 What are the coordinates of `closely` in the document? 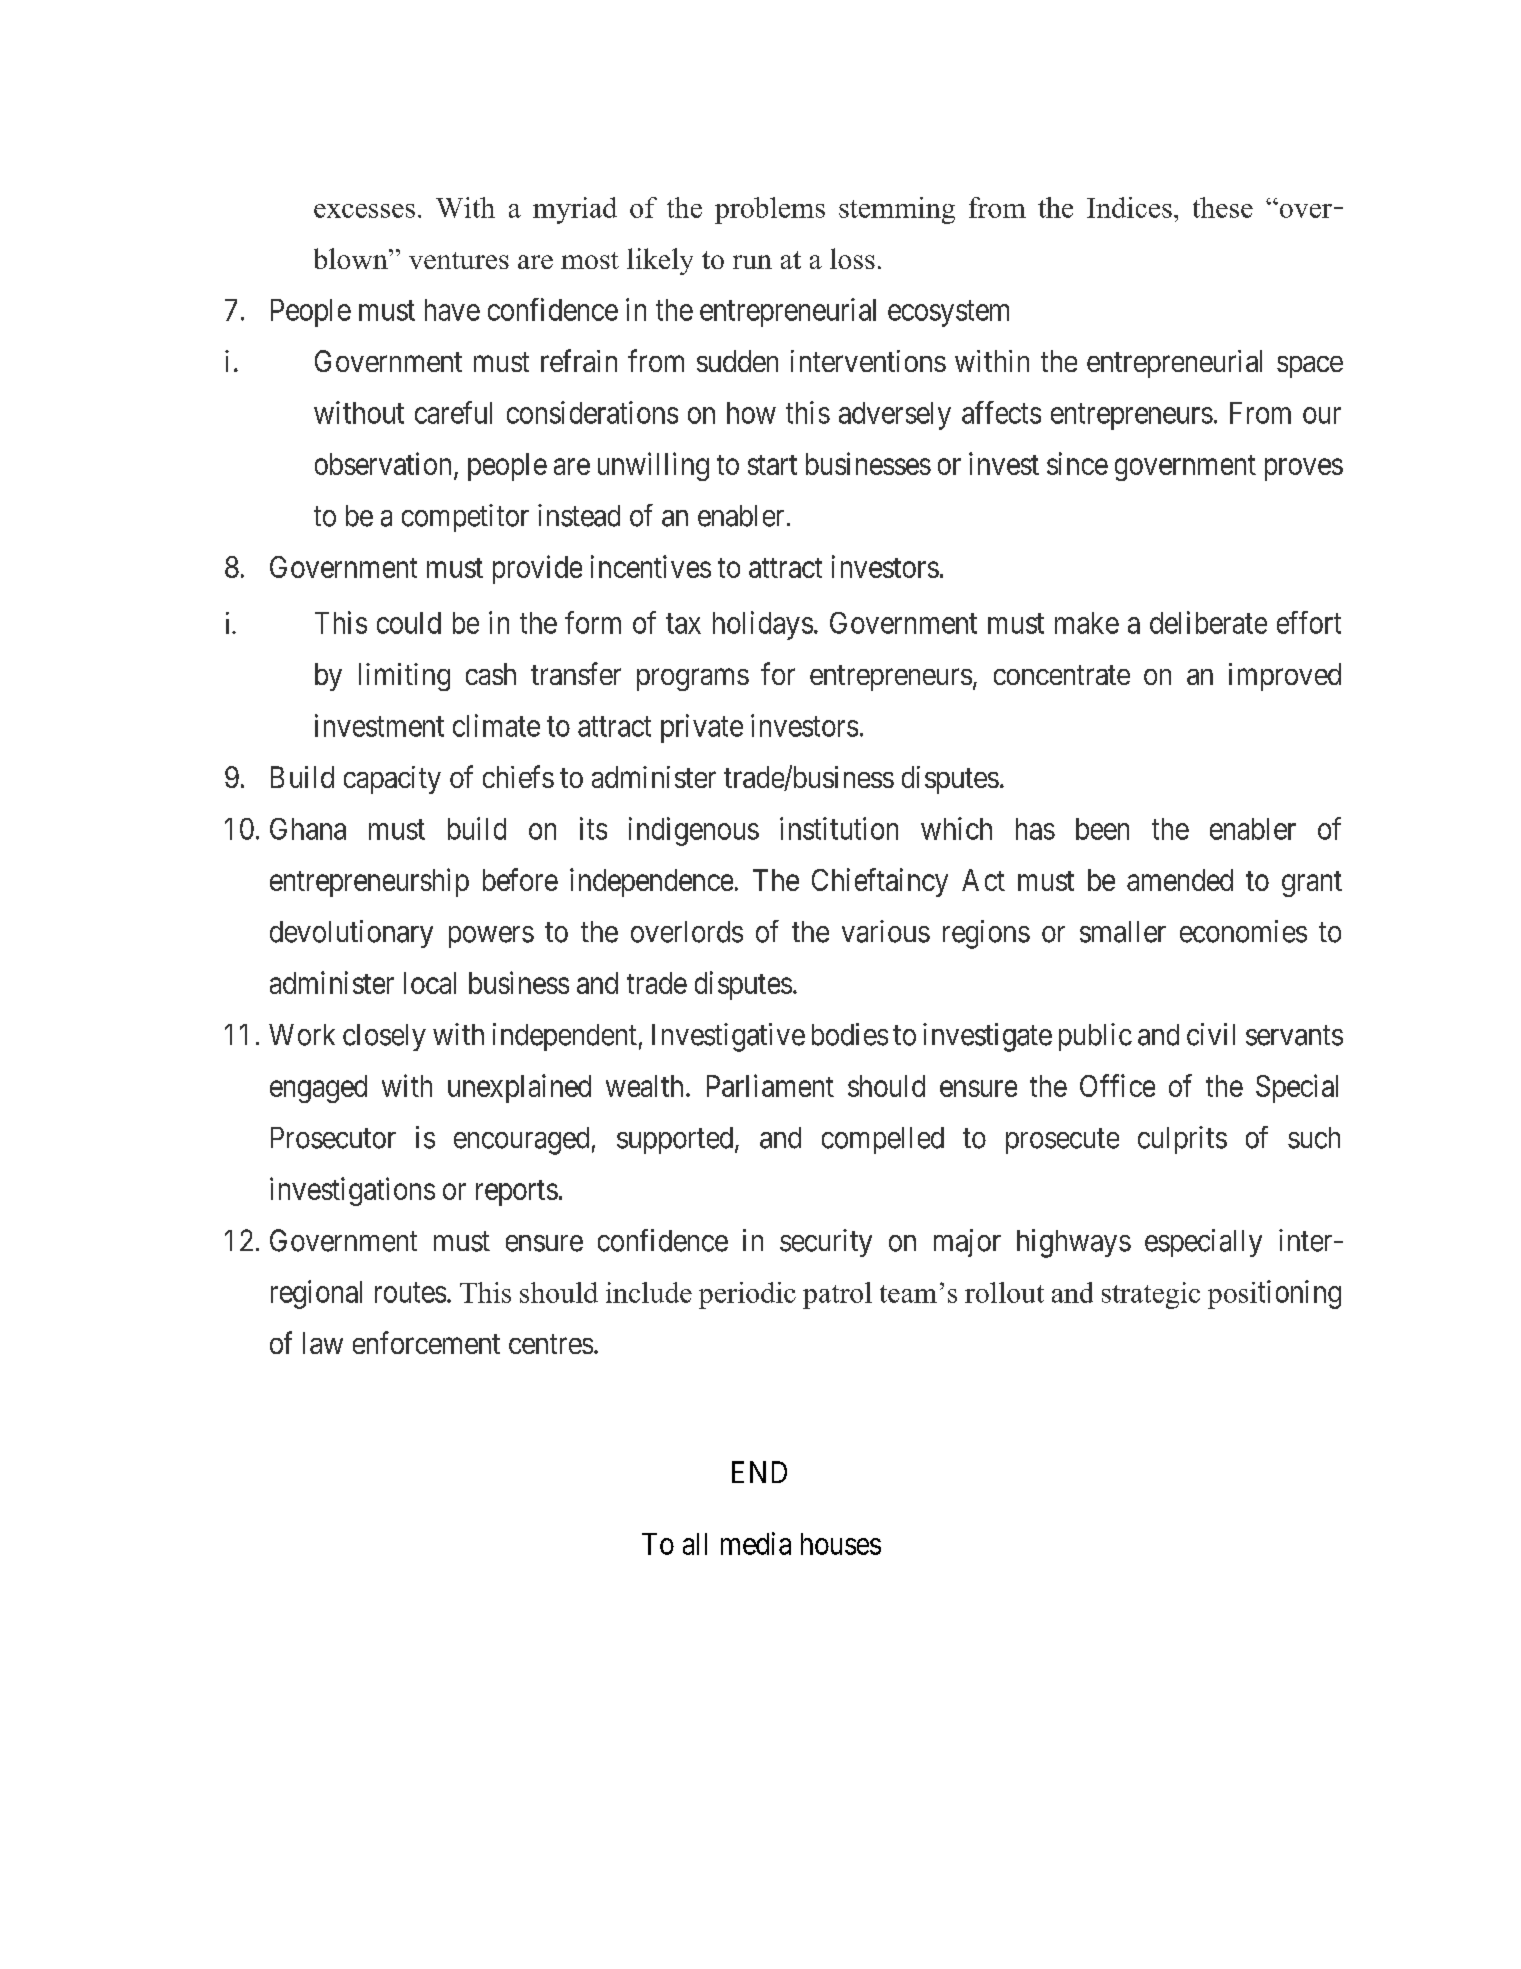 It's located at (384, 1037).
